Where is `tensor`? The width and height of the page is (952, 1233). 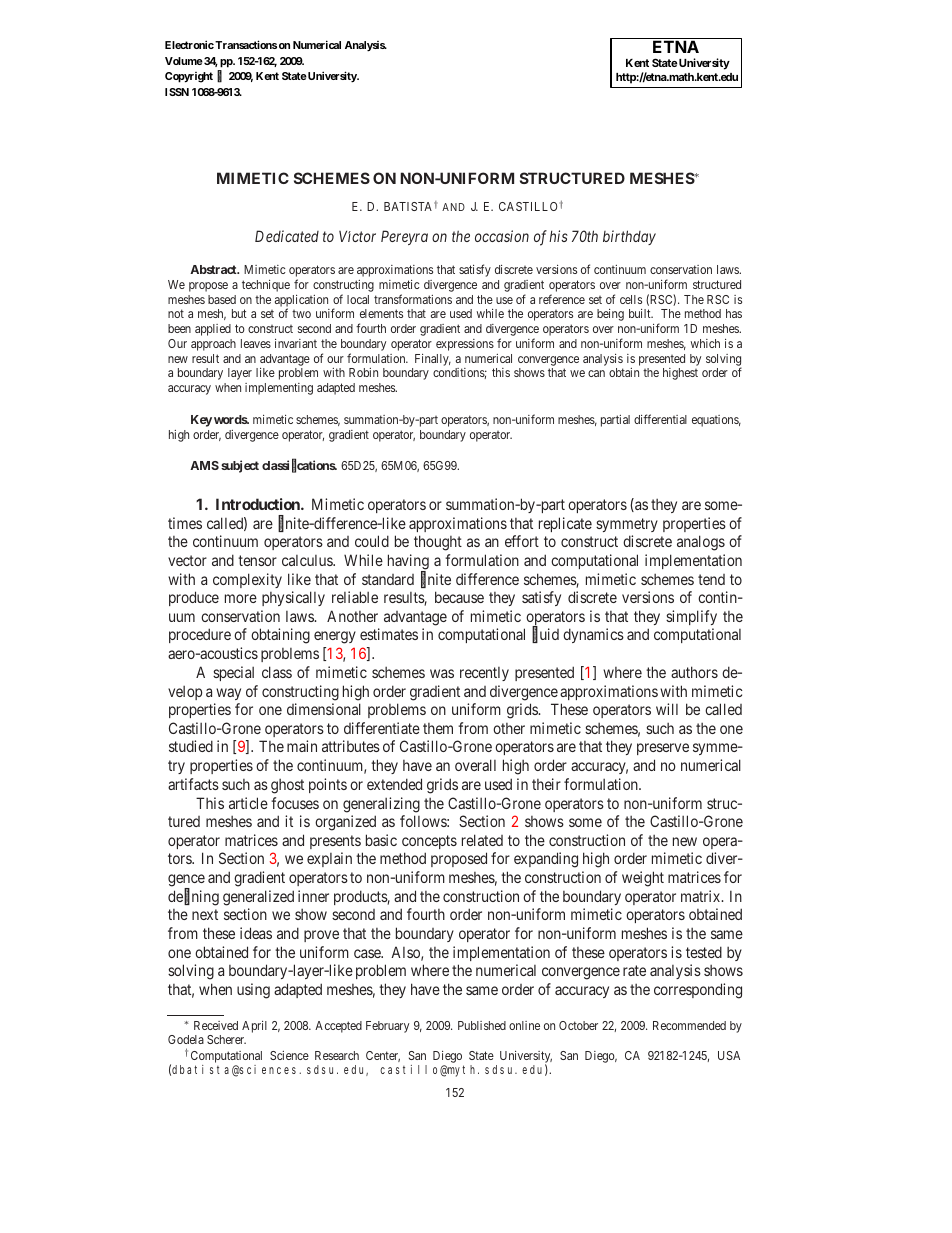 tensor is located at coordinates (257, 560).
